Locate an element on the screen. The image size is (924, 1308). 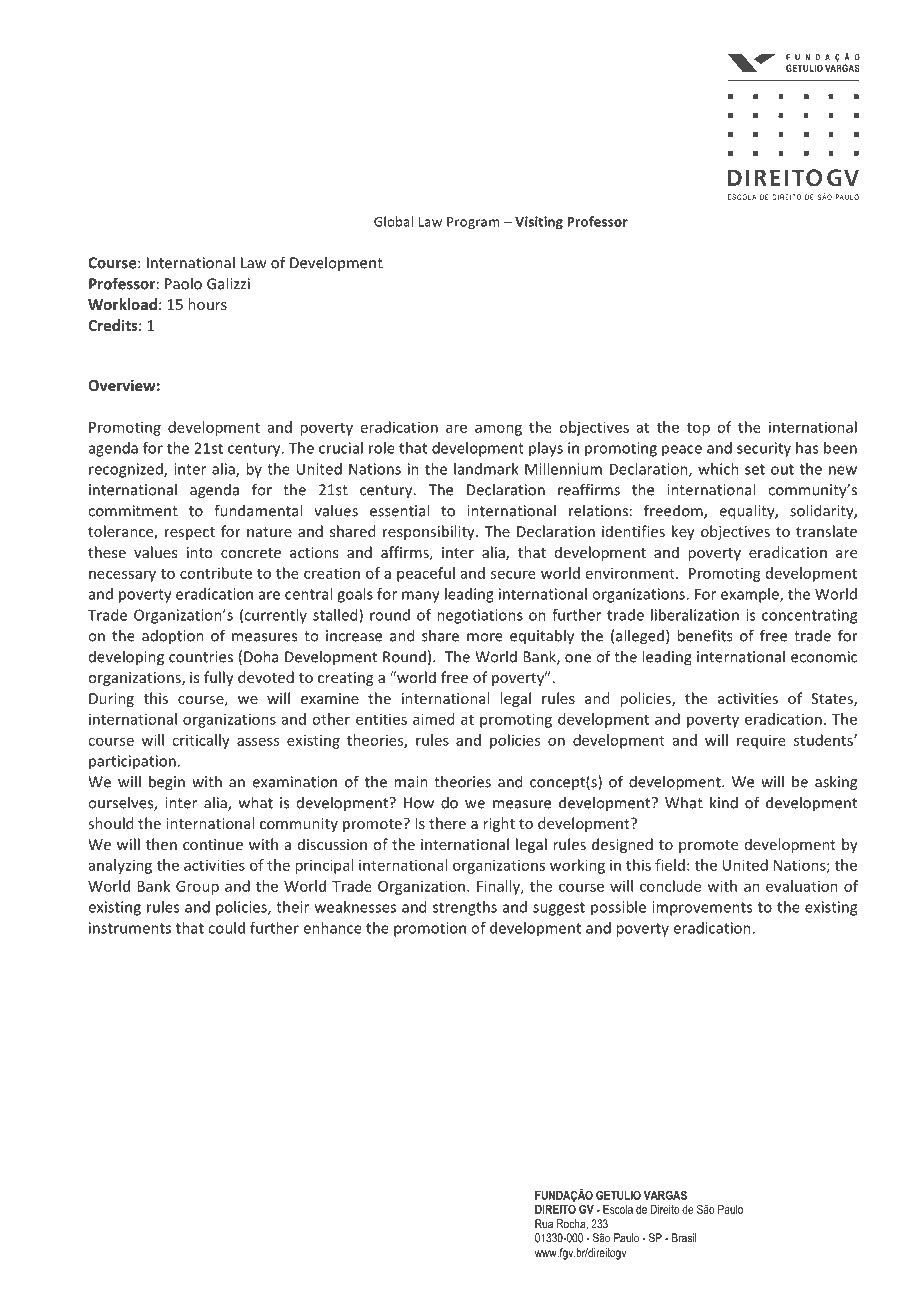
require is located at coordinates (761, 741).
